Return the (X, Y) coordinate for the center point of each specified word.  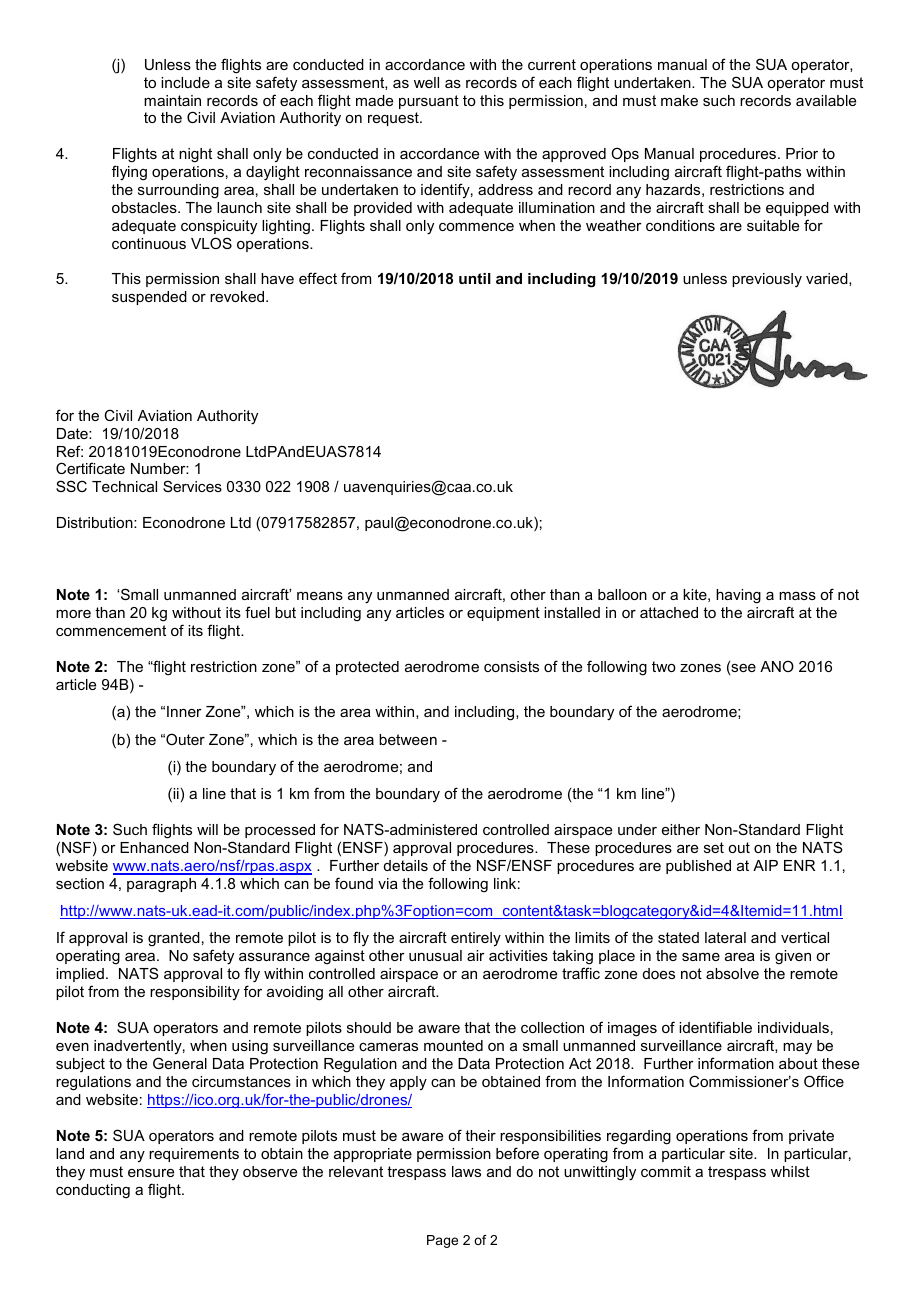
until (475, 278)
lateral (725, 937)
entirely (476, 939)
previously (767, 280)
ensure (151, 1173)
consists (511, 666)
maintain (172, 100)
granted (174, 939)
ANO (777, 666)
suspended (149, 298)
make (679, 100)
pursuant (429, 102)
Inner (184, 711)
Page (442, 1241)
